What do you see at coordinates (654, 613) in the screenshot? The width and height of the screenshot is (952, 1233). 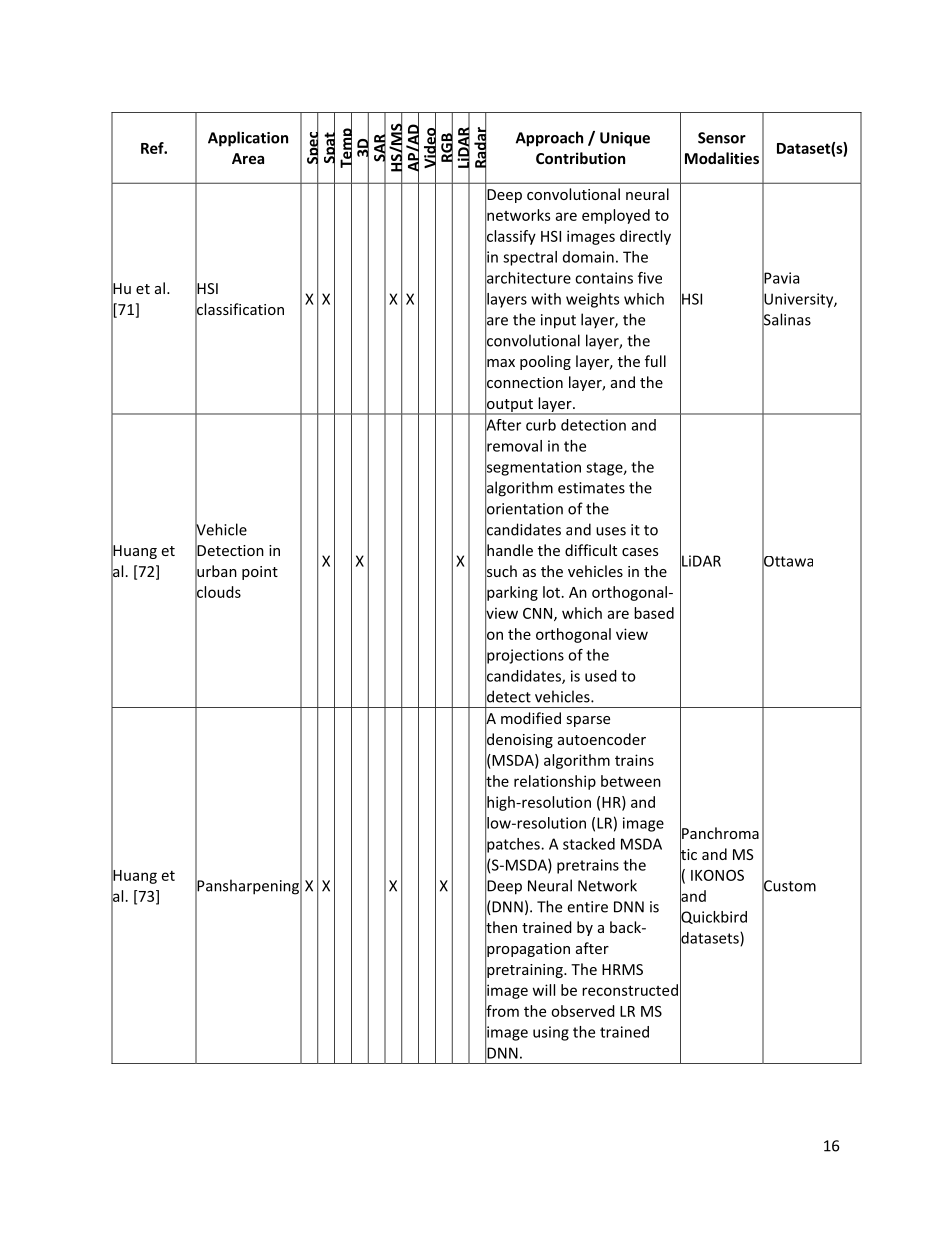 I see `based` at bounding box center [654, 613].
